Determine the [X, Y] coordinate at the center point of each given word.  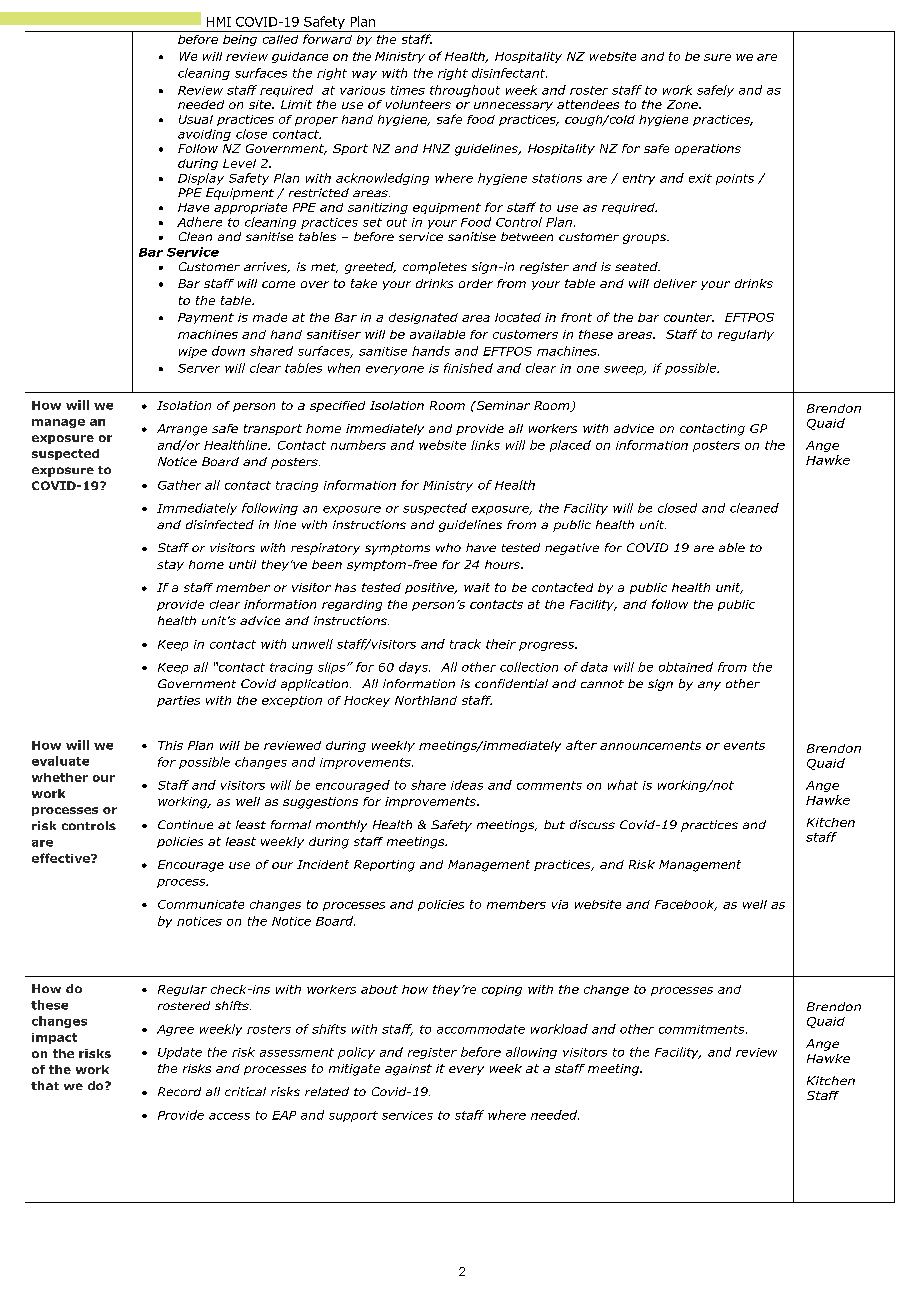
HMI [219, 22]
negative [572, 549]
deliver [675, 283]
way [364, 75]
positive [430, 588]
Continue [185, 824]
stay [170, 565]
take [364, 283]
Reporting [384, 866]
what [623, 785]
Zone [683, 104]
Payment [206, 318]
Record [179, 1091]
